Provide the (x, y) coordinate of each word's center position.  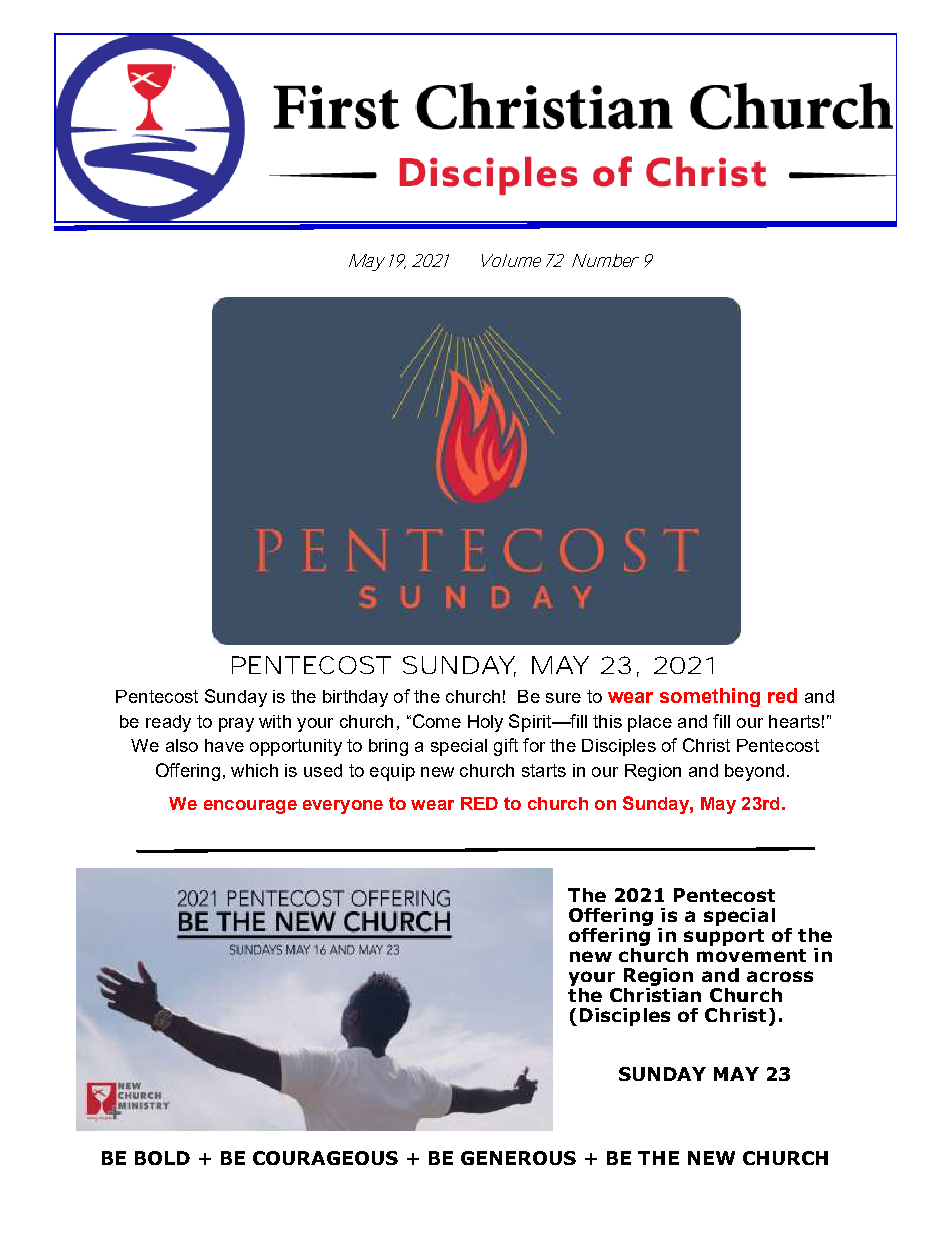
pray (236, 725)
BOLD (162, 1158)
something (710, 697)
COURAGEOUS (325, 1158)
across (780, 976)
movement (751, 955)
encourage (250, 807)
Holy (485, 723)
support (724, 937)
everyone (343, 807)
